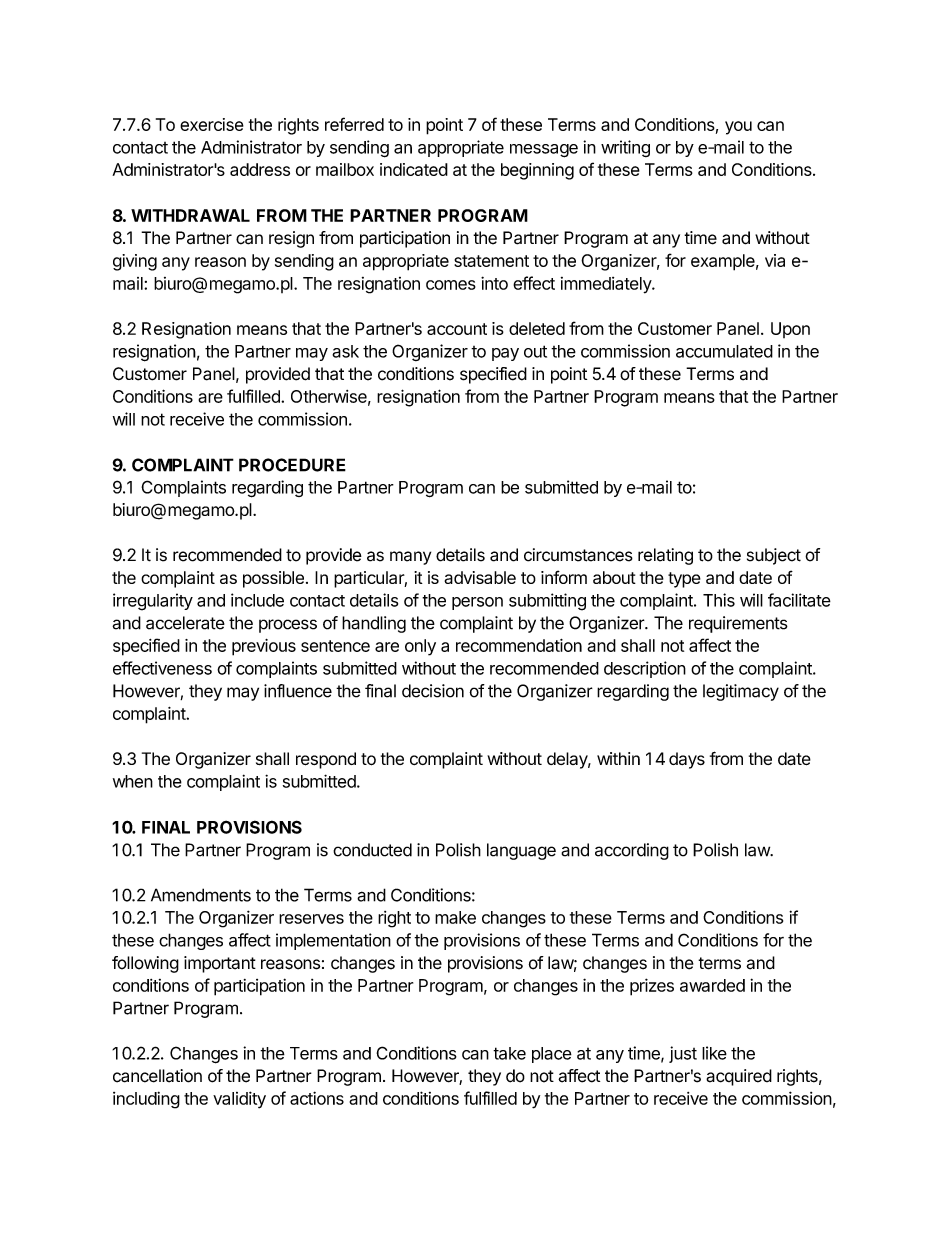 This document has height=1233, width=952. Describe the element at coordinates (212, 124) in the document. I see `exercise` at that location.
